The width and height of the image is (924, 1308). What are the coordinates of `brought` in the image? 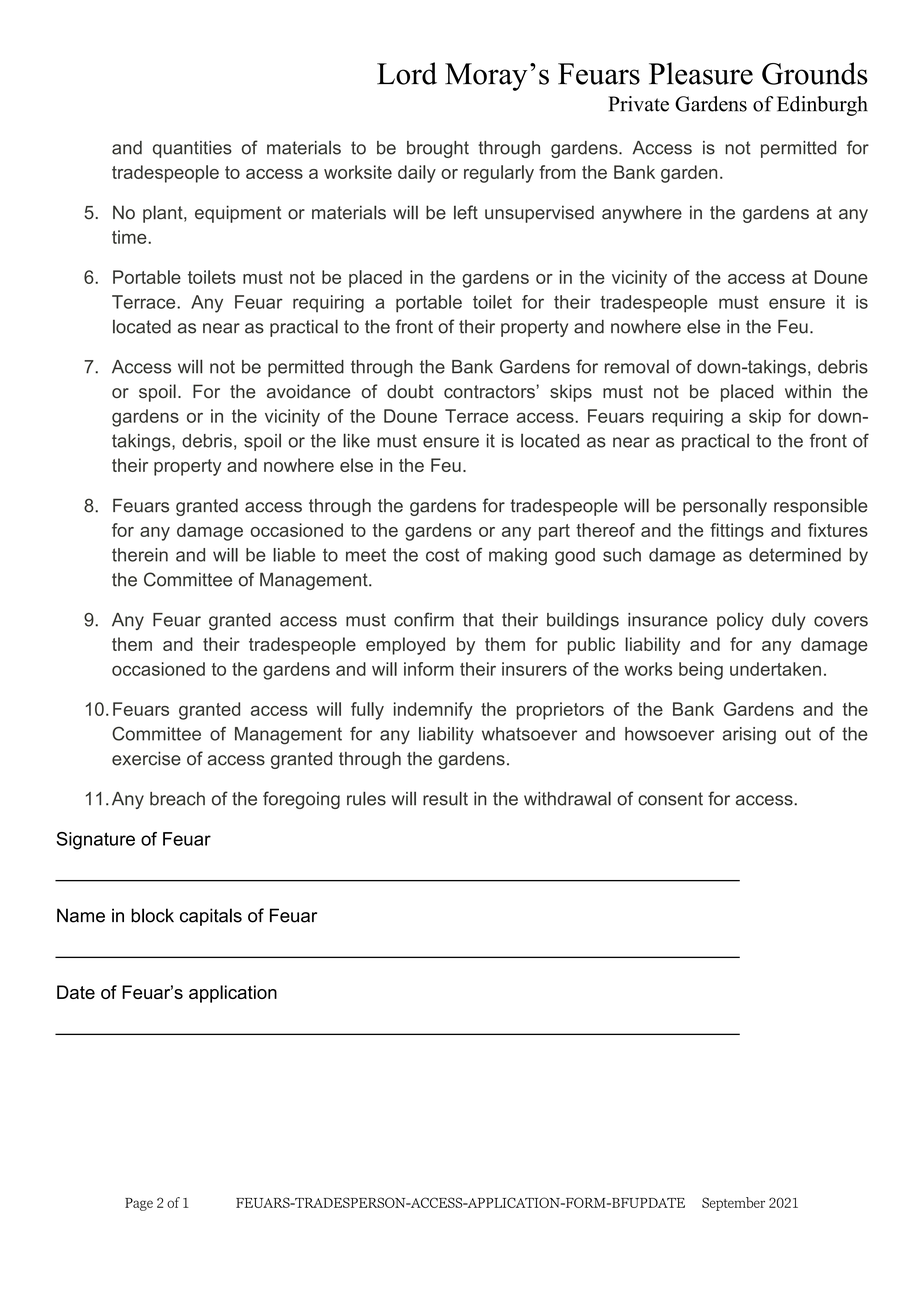 It's located at (438, 149).
